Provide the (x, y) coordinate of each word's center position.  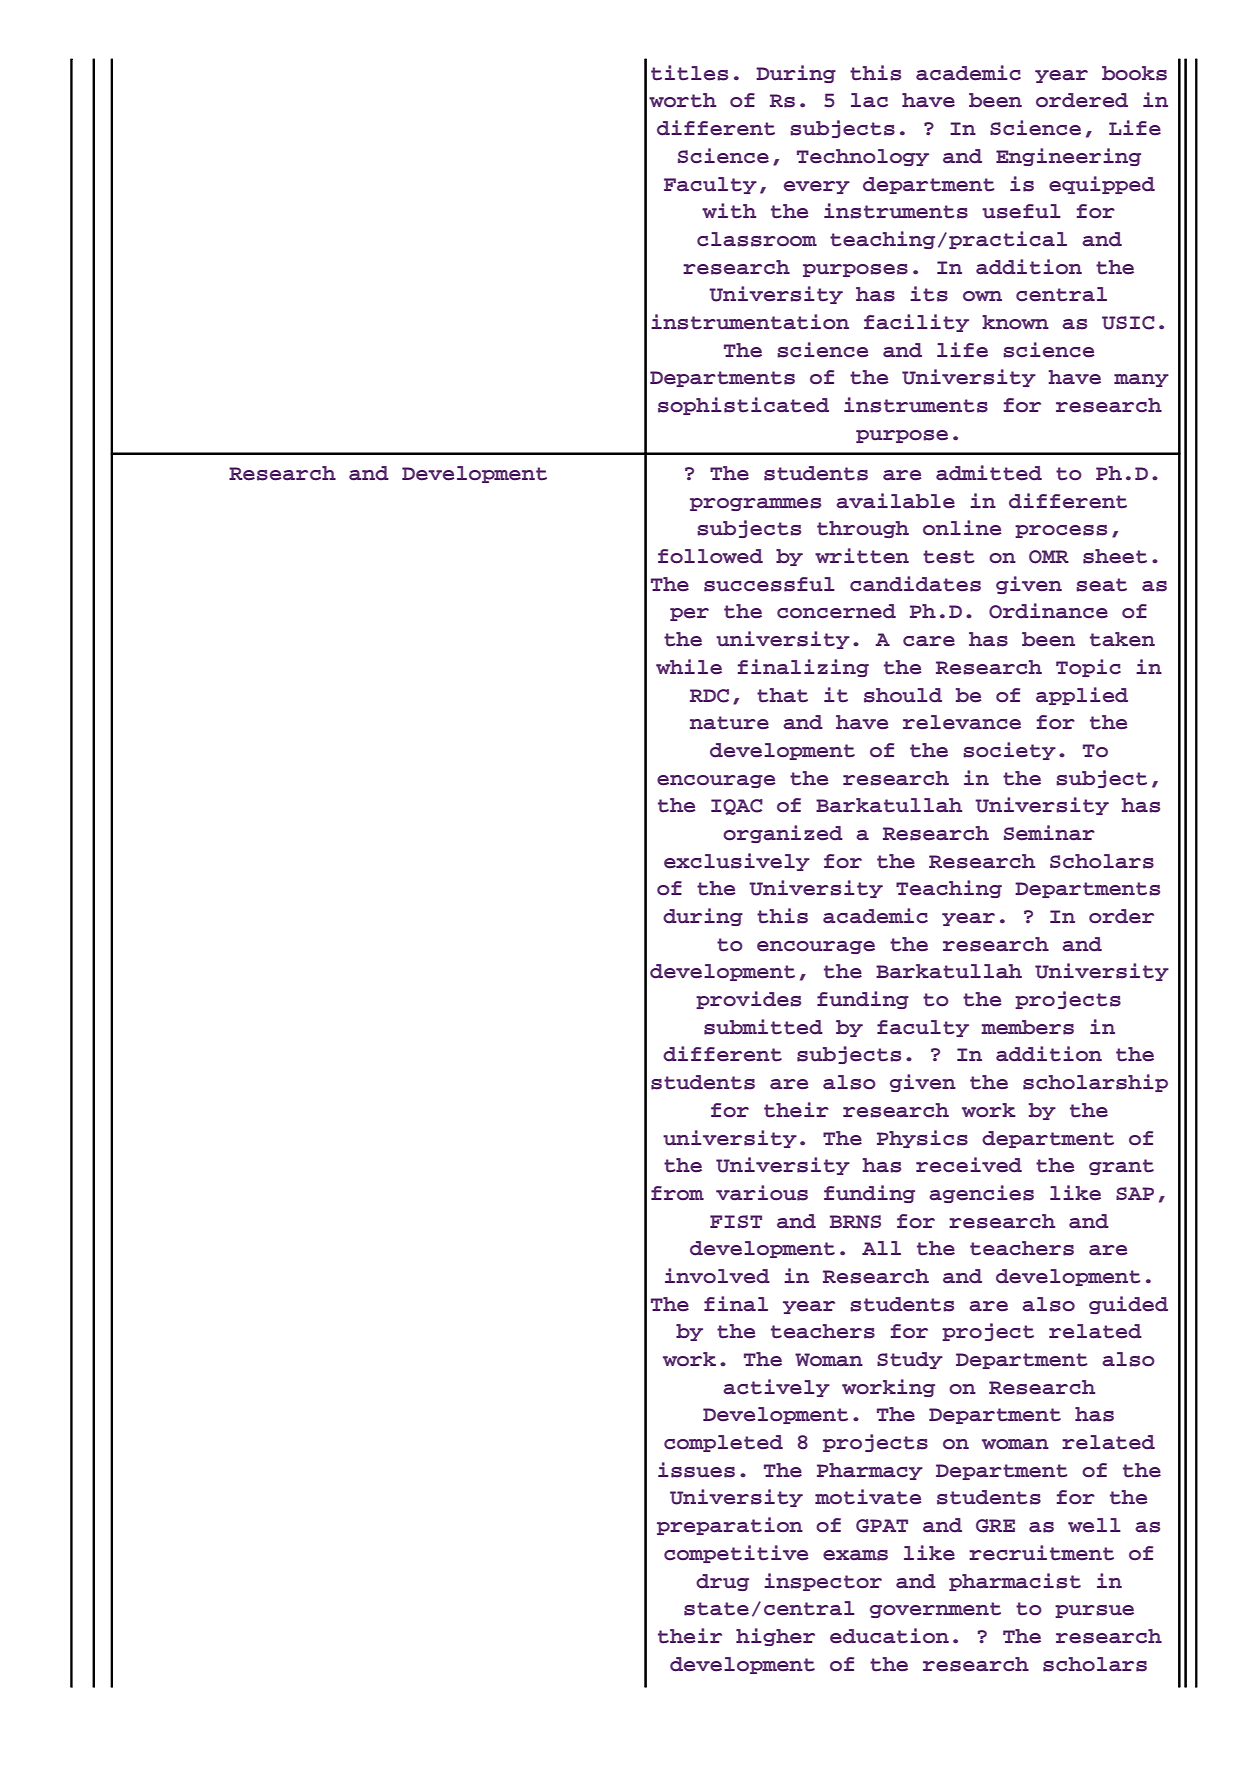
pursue (1094, 1611)
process (1061, 531)
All (881, 1248)
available (895, 501)
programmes (755, 504)
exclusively (737, 862)
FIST (736, 1221)
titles (689, 73)
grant (1121, 1167)
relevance (962, 722)
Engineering (1068, 157)
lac (869, 100)
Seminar (1049, 833)
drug (722, 1582)
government (935, 1610)
